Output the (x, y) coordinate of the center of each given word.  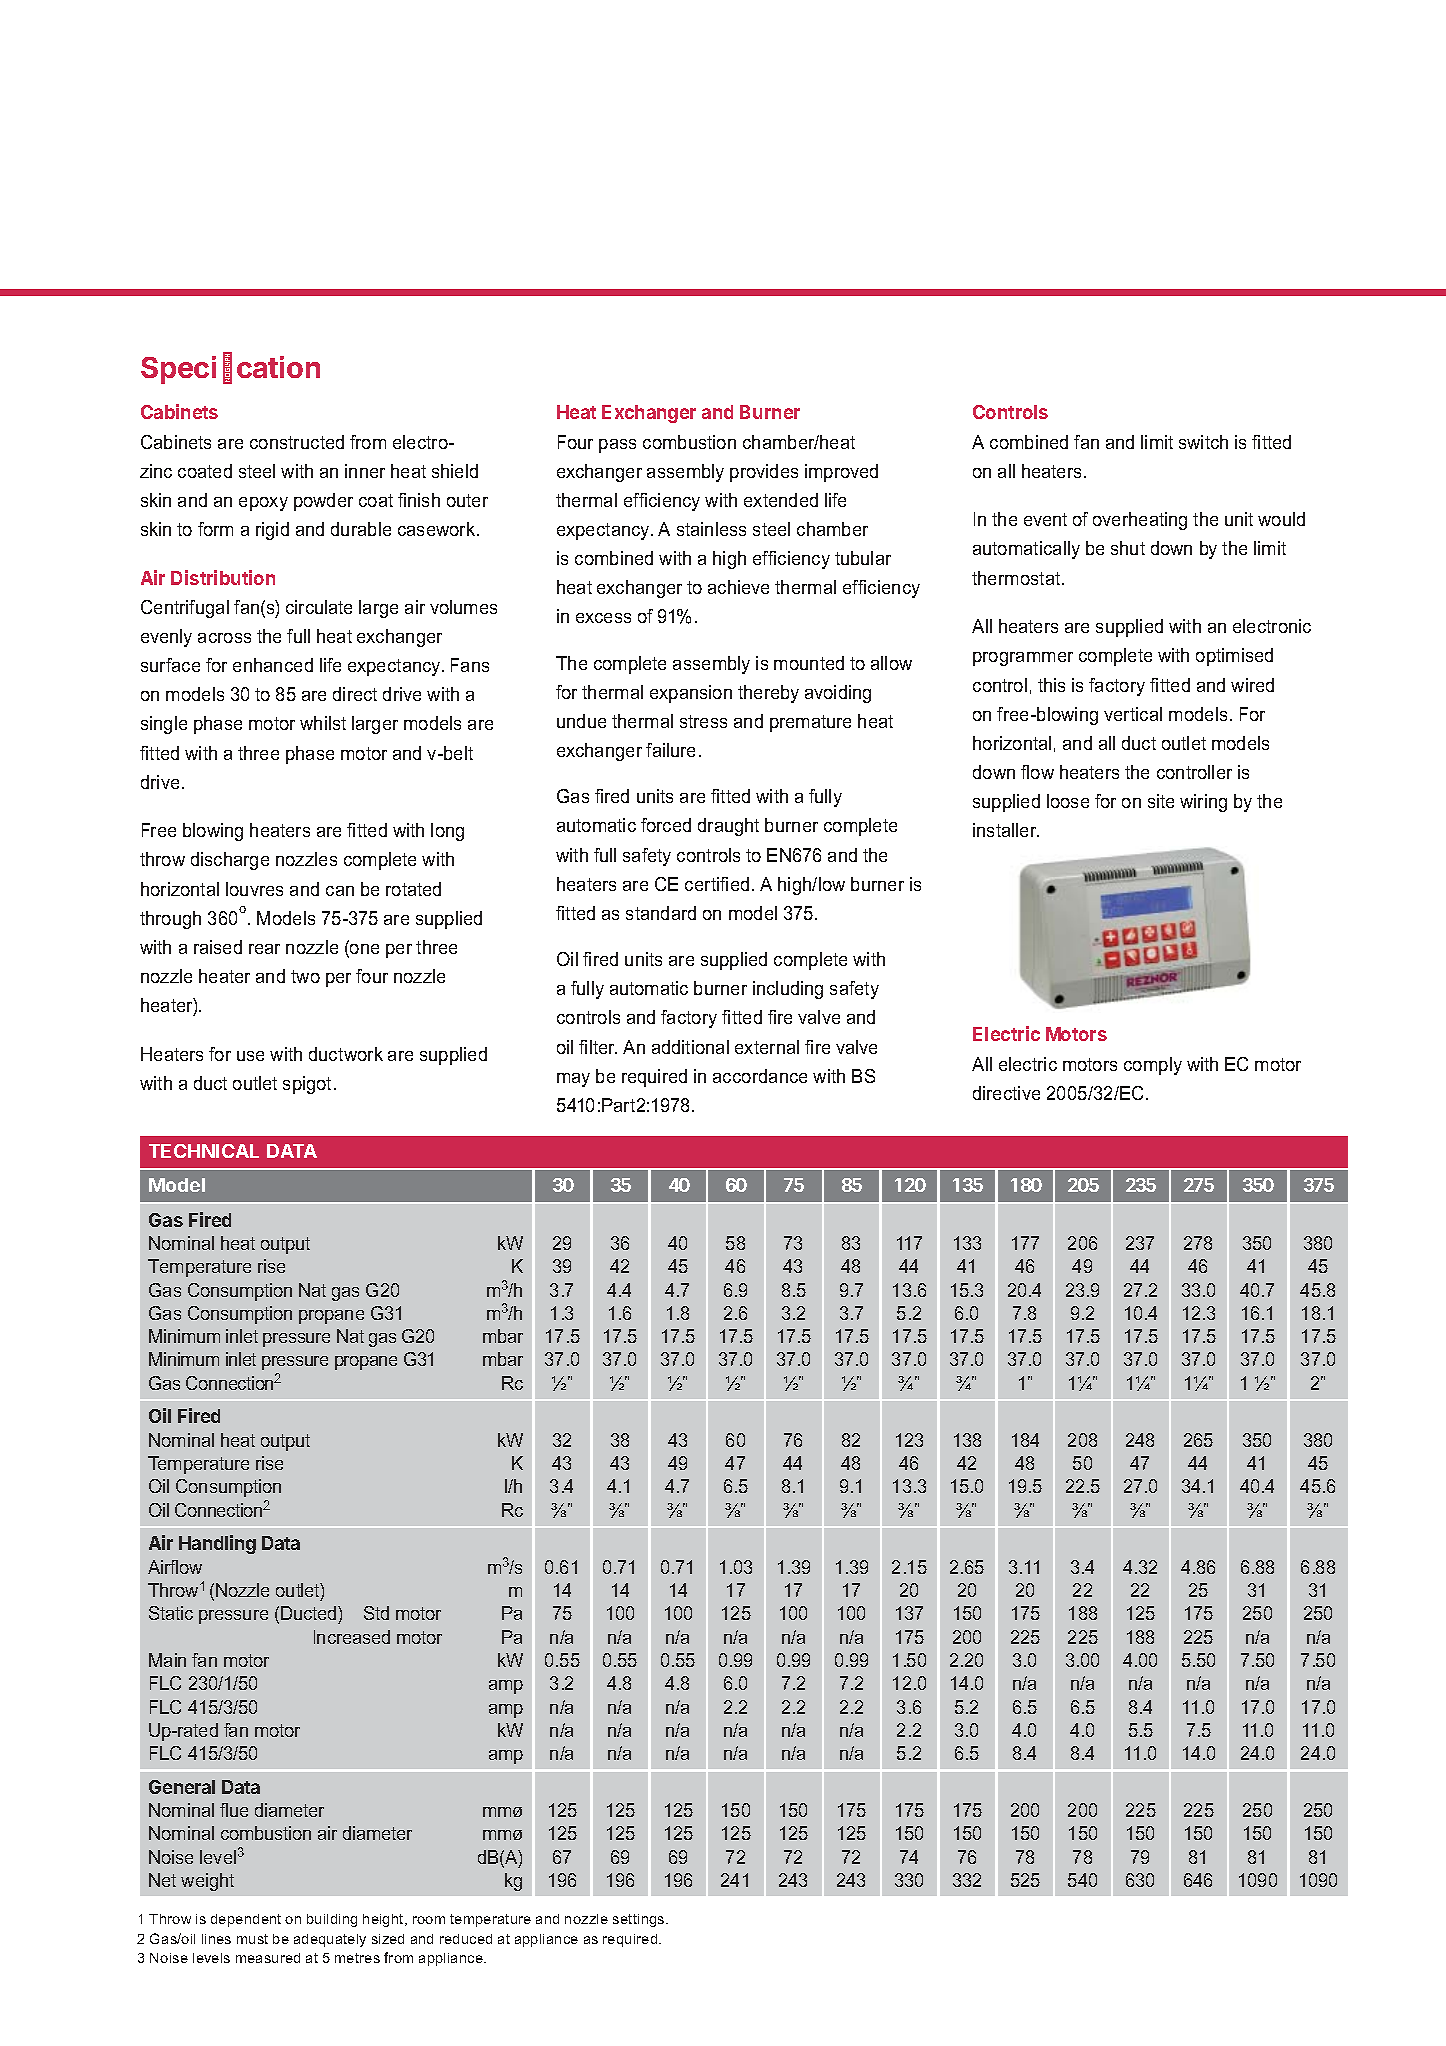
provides (764, 473)
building (332, 1920)
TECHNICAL (204, 1151)
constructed (297, 442)
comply (1153, 1066)
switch (1203, 442)
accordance (760, 1076)
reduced (466, 1939)
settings (640, 1920)
